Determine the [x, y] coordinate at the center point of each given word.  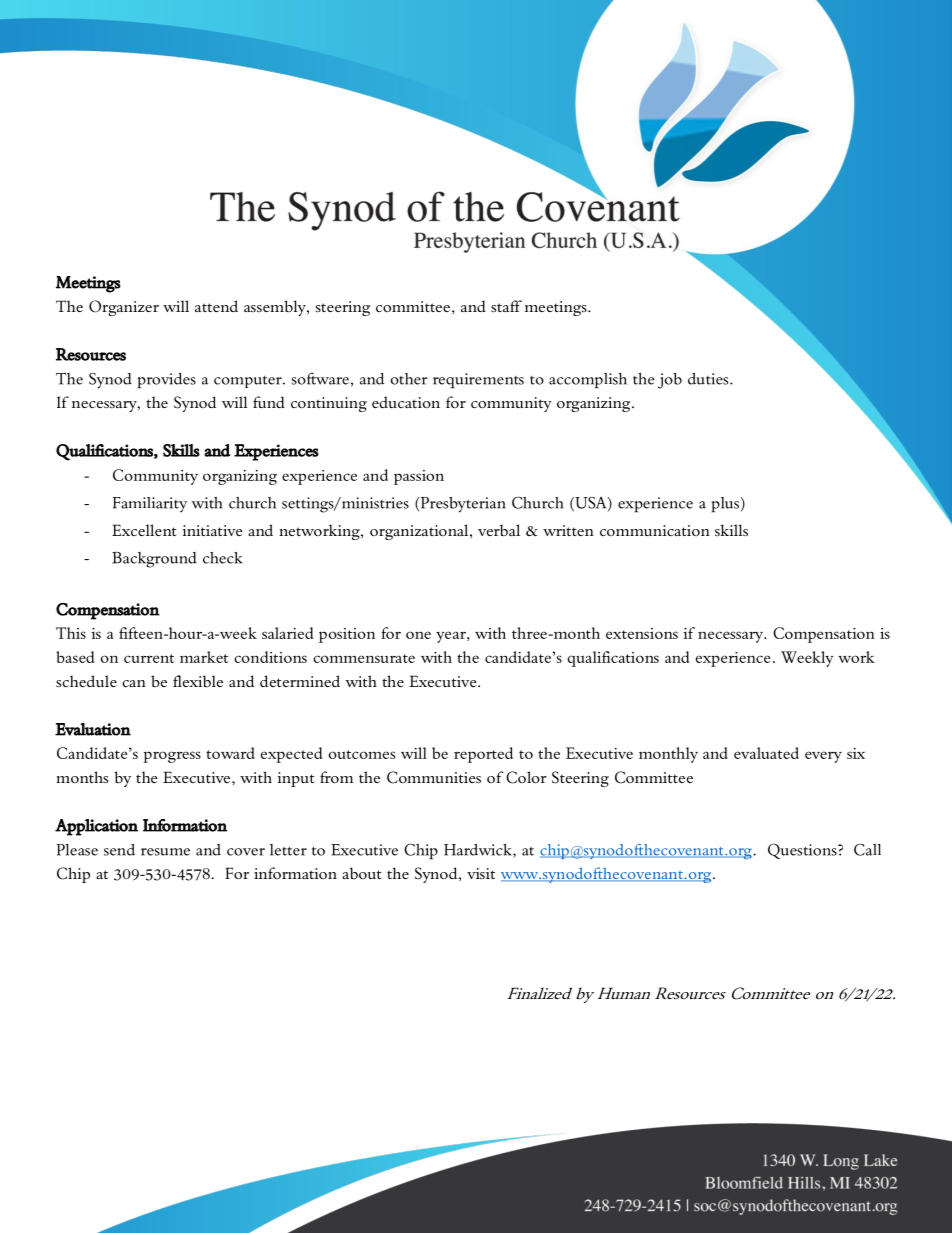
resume [165, 852]
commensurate [364, 658]
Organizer [124, 308]
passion [419, 477]
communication [655, 530]
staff [506, 306]
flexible [198, 681]
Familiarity [150, 504]
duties [709, 379]
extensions [642, 633]
